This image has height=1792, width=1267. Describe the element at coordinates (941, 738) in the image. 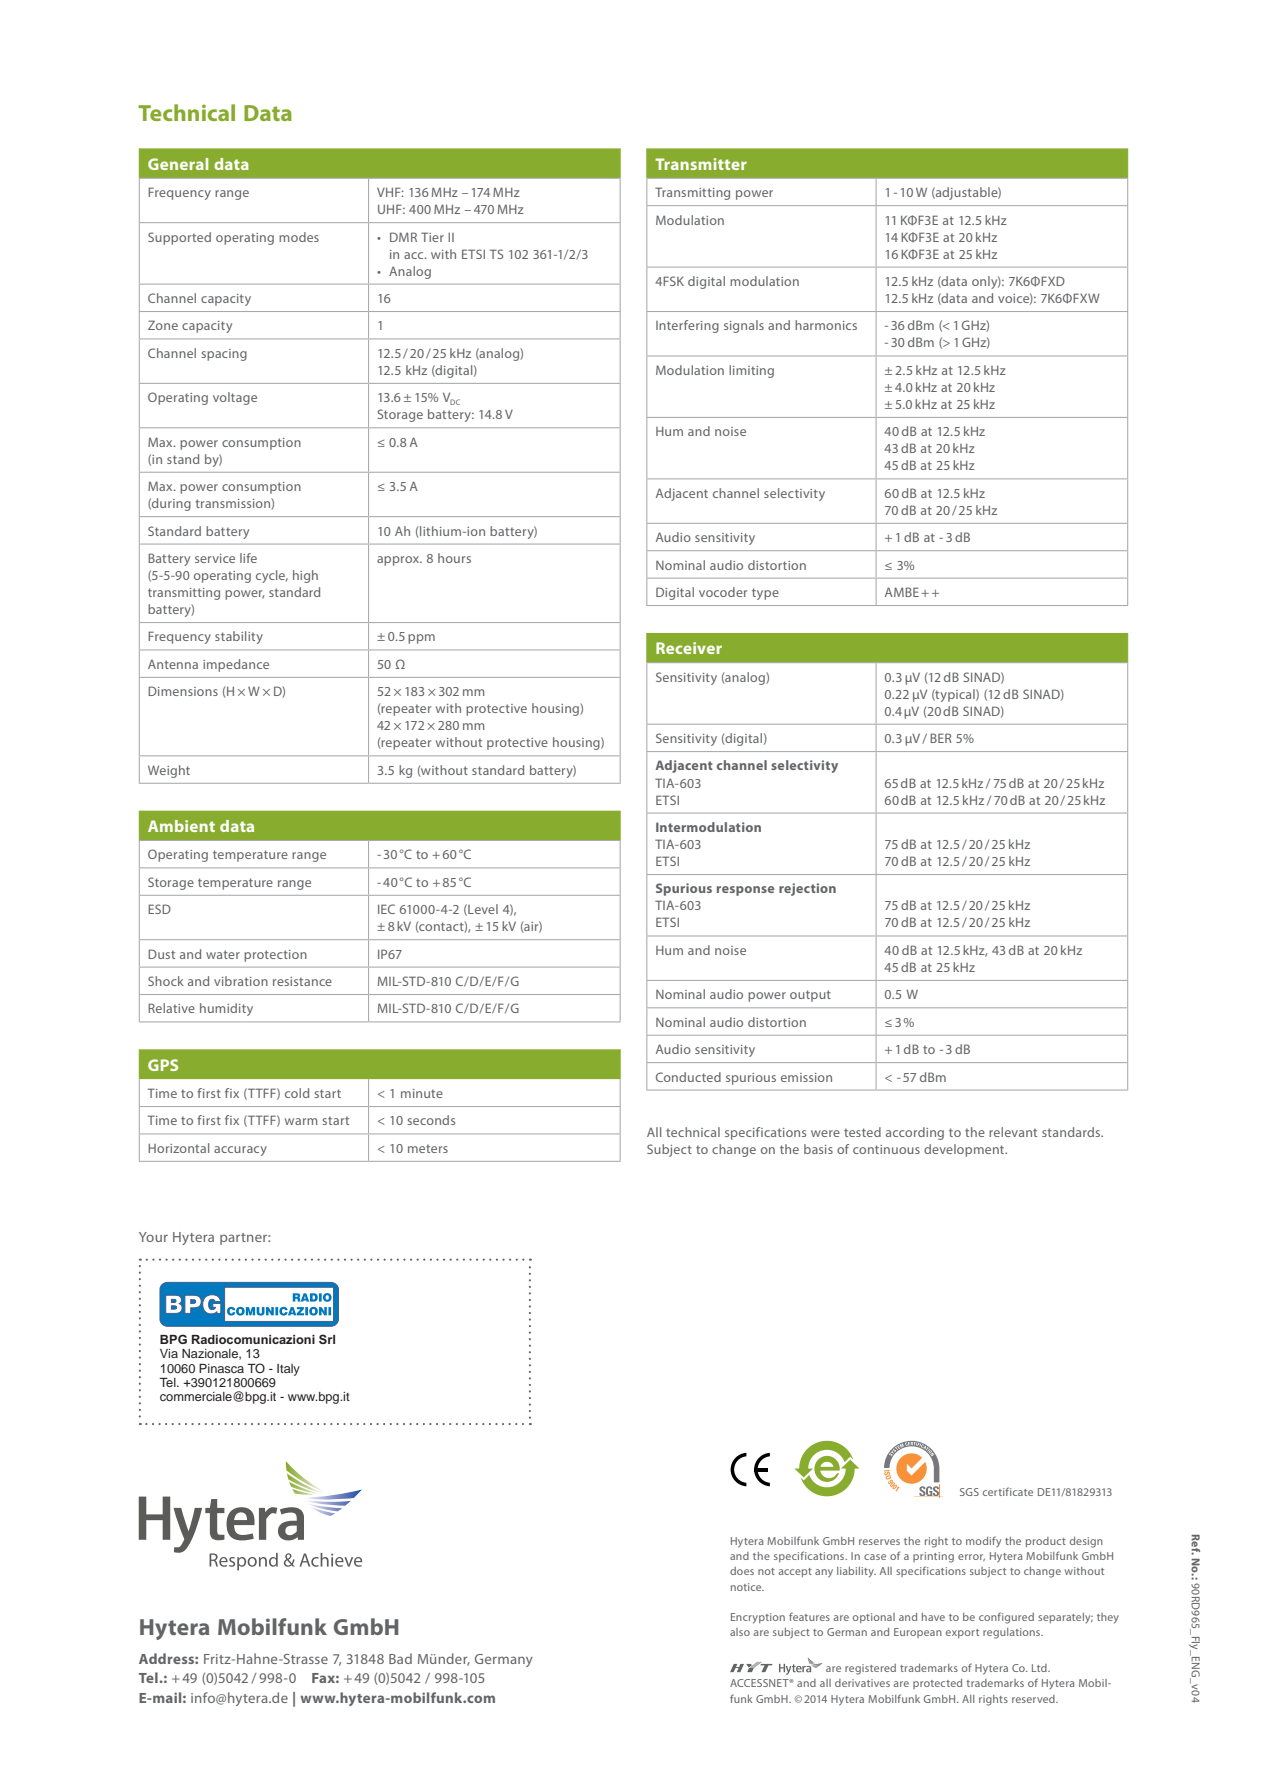

I see `BER` at that location.
